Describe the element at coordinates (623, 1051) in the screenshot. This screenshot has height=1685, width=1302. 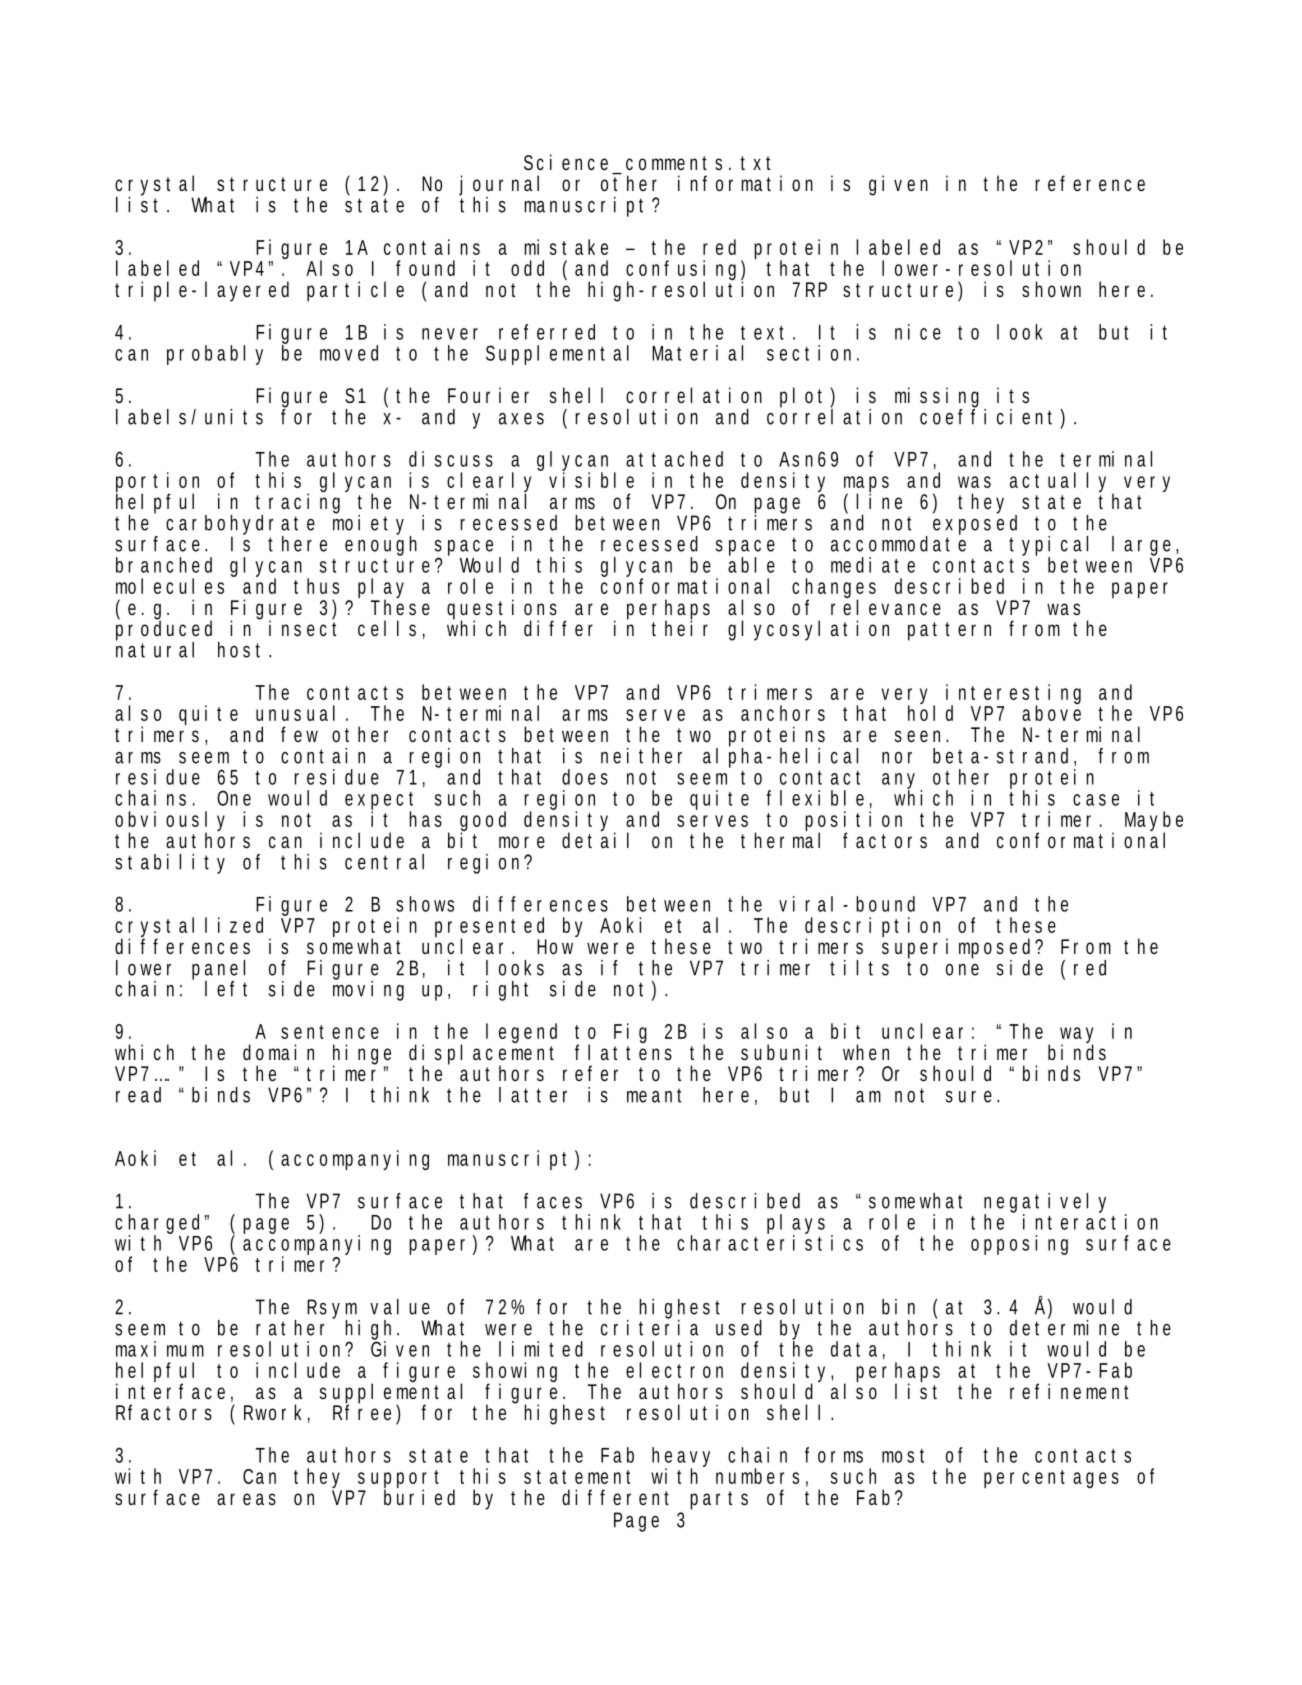
I see `flattens` at that location.
